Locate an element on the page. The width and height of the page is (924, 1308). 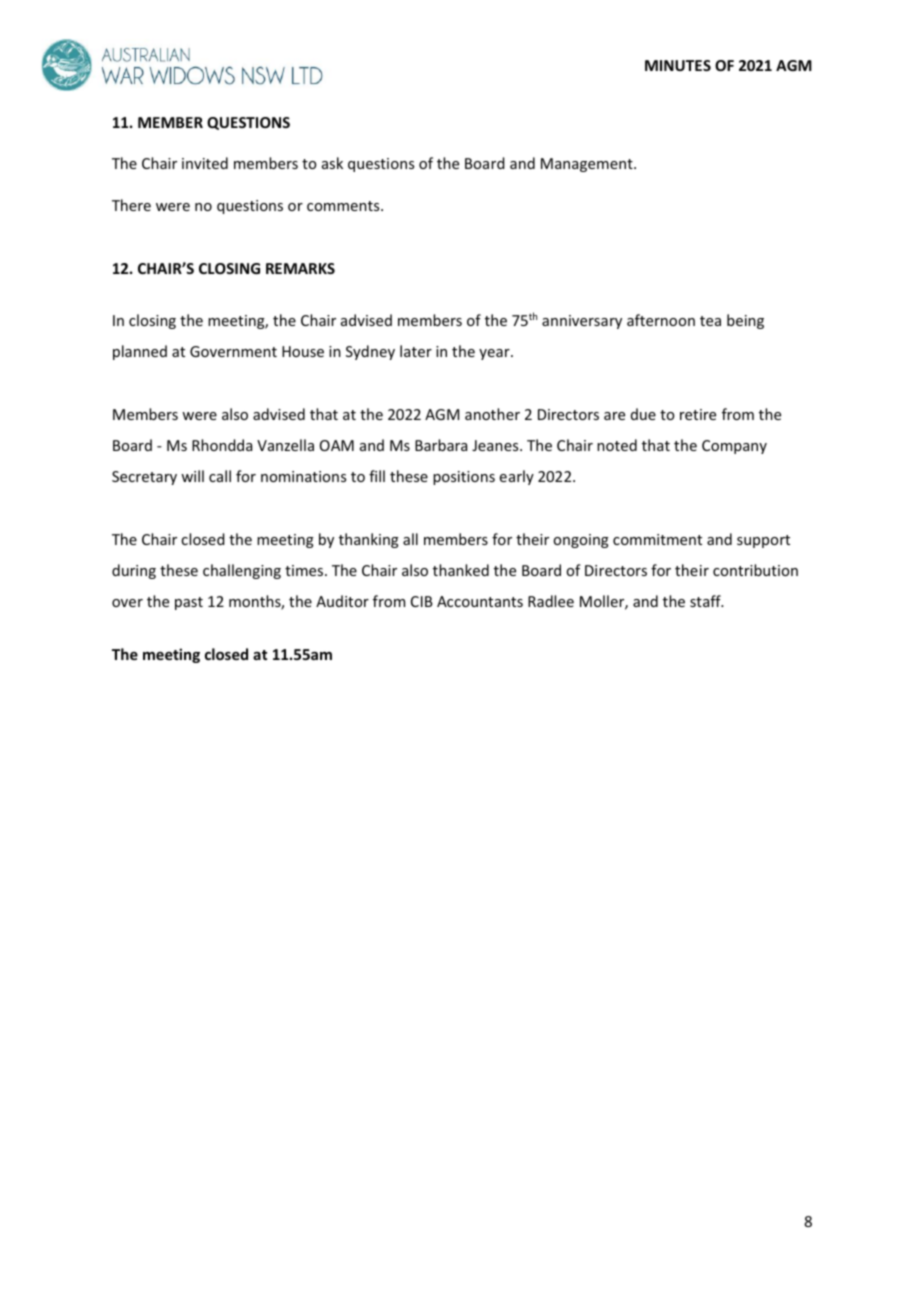
call is located at coordinates (220, 476).
